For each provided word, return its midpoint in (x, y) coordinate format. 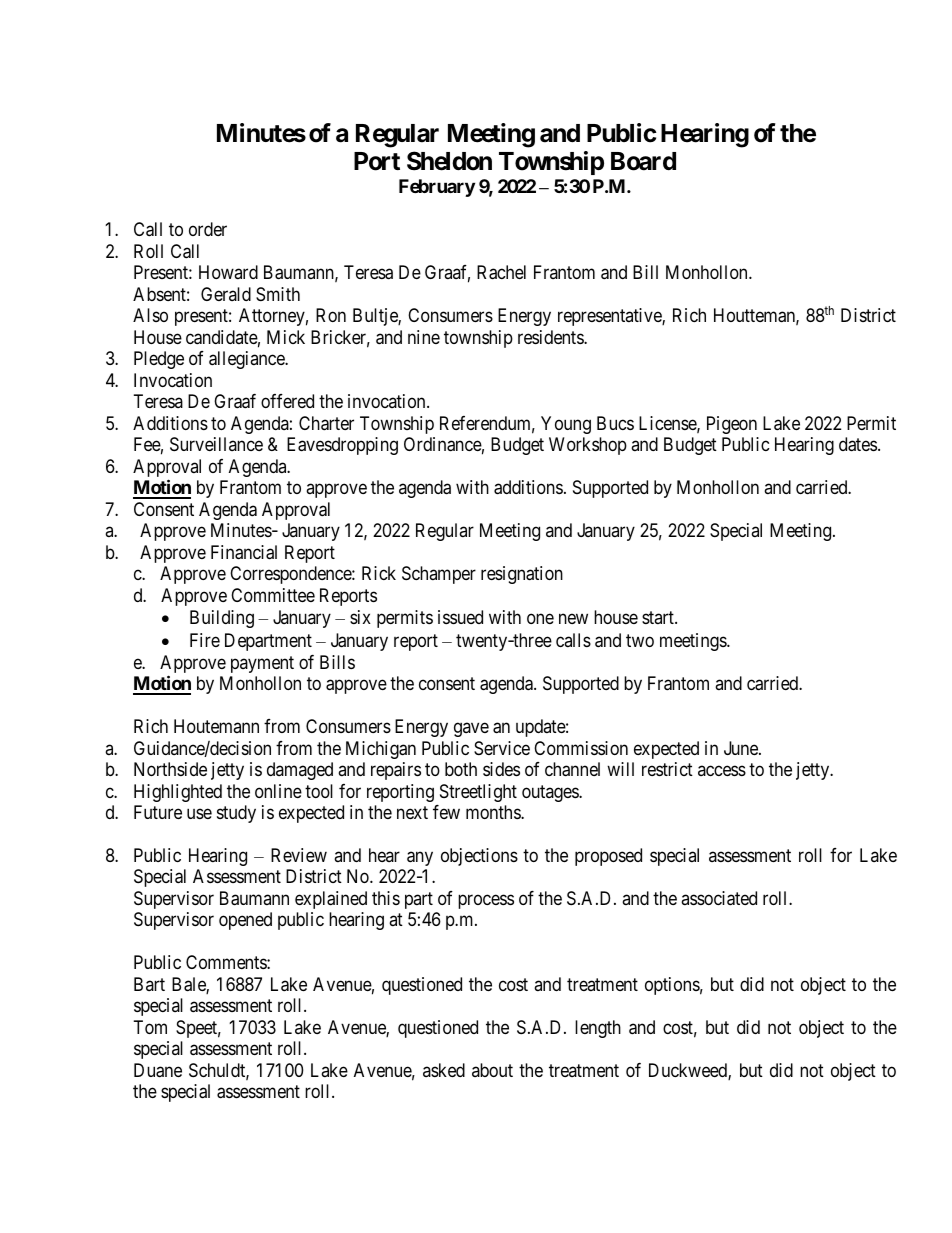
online (278, 791)
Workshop (588, 446)
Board (643, 161)
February (437, 188)
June (742, 748)
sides (501, 769)
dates (858, 444)
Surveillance (216, 444)
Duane (158, 1070)
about (492, 1070)
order (208, 229)
